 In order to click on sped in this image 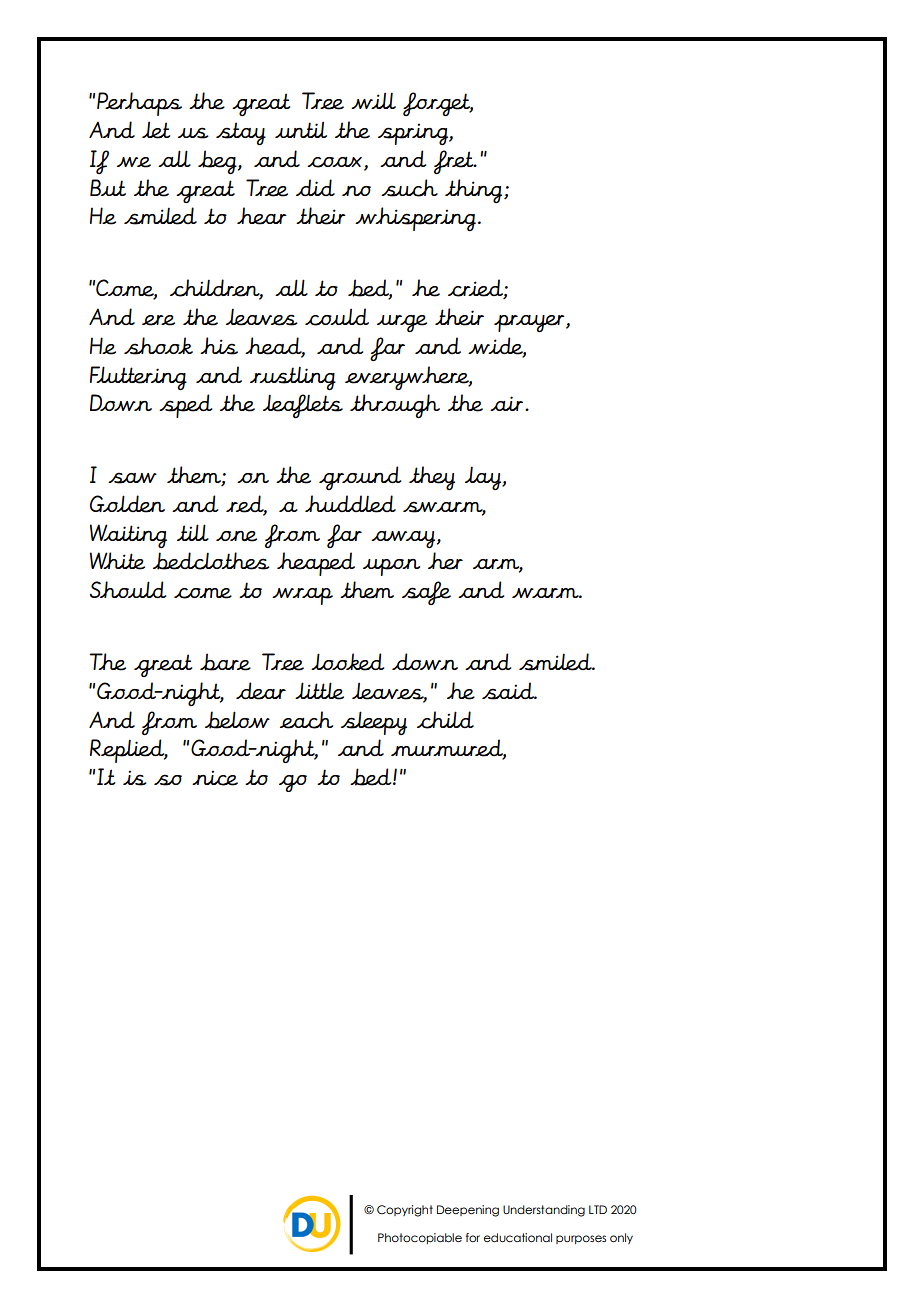, I will do `click(185, 406)`.
